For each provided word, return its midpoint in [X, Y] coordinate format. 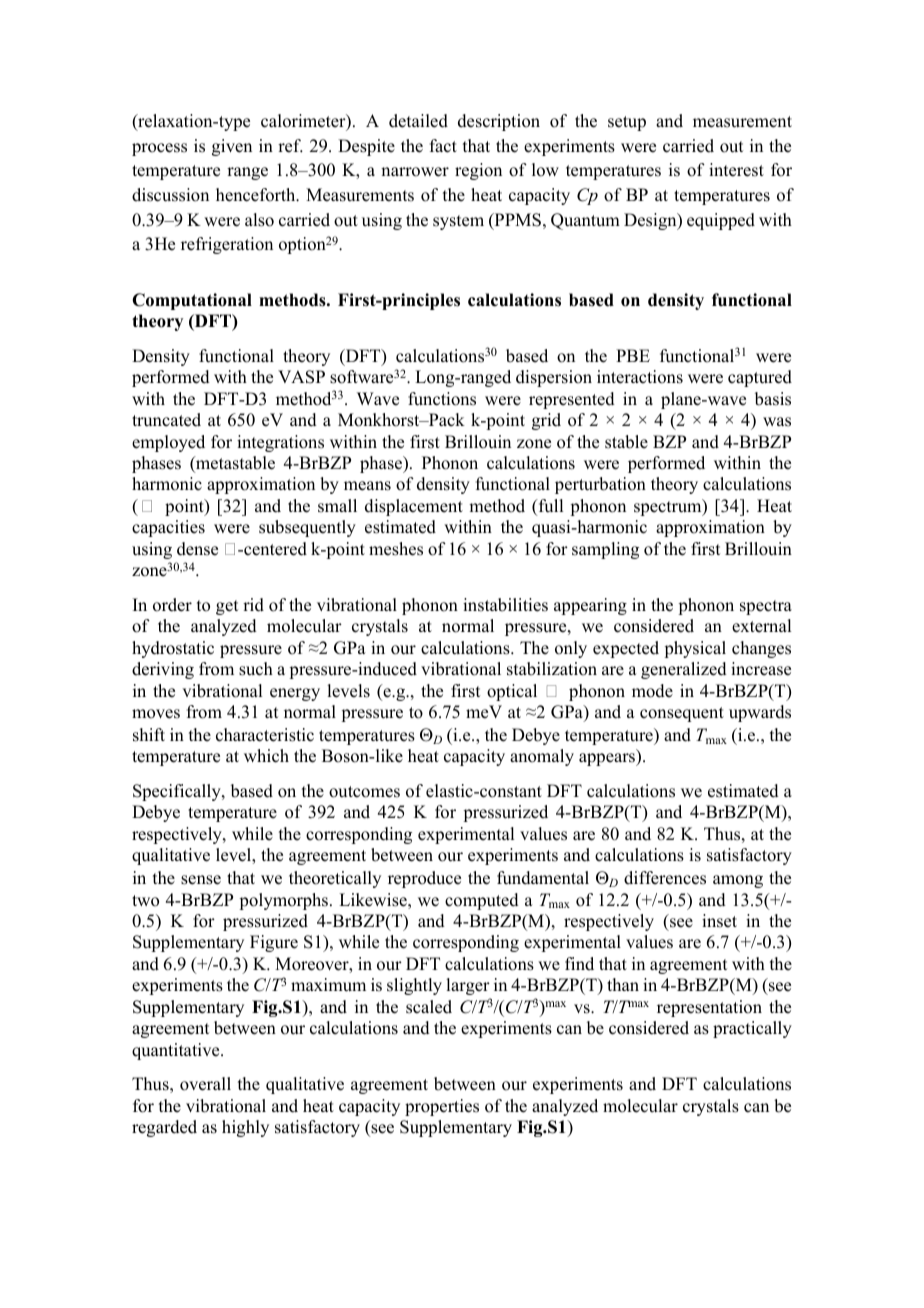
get [227, 607]
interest [736, 170]
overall [205, 1084]
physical [695, 649]
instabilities [505, 605]
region [478, 171]
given [232, 147]
